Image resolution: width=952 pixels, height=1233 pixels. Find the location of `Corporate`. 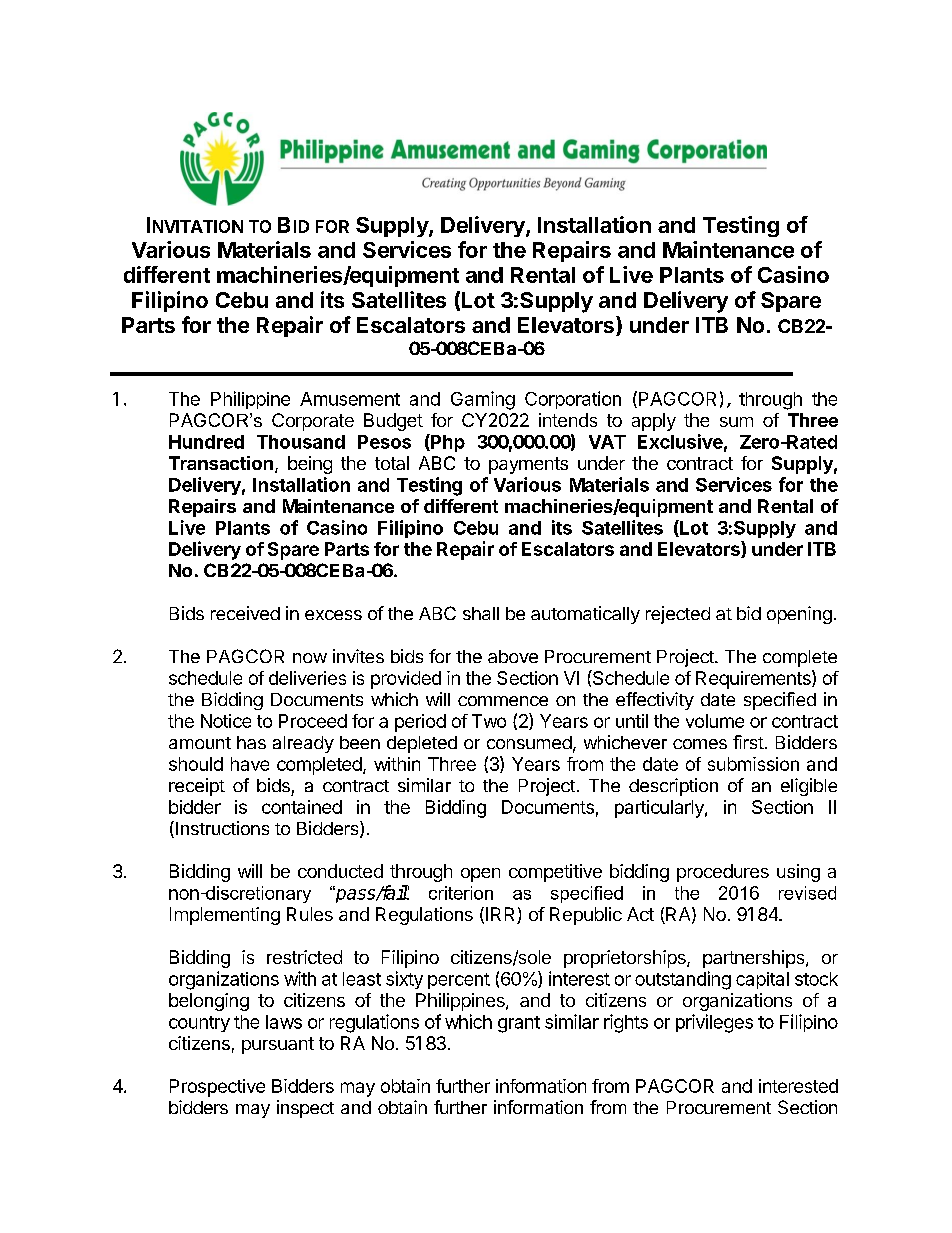

Corporate is located at coordinates (313, 422).
